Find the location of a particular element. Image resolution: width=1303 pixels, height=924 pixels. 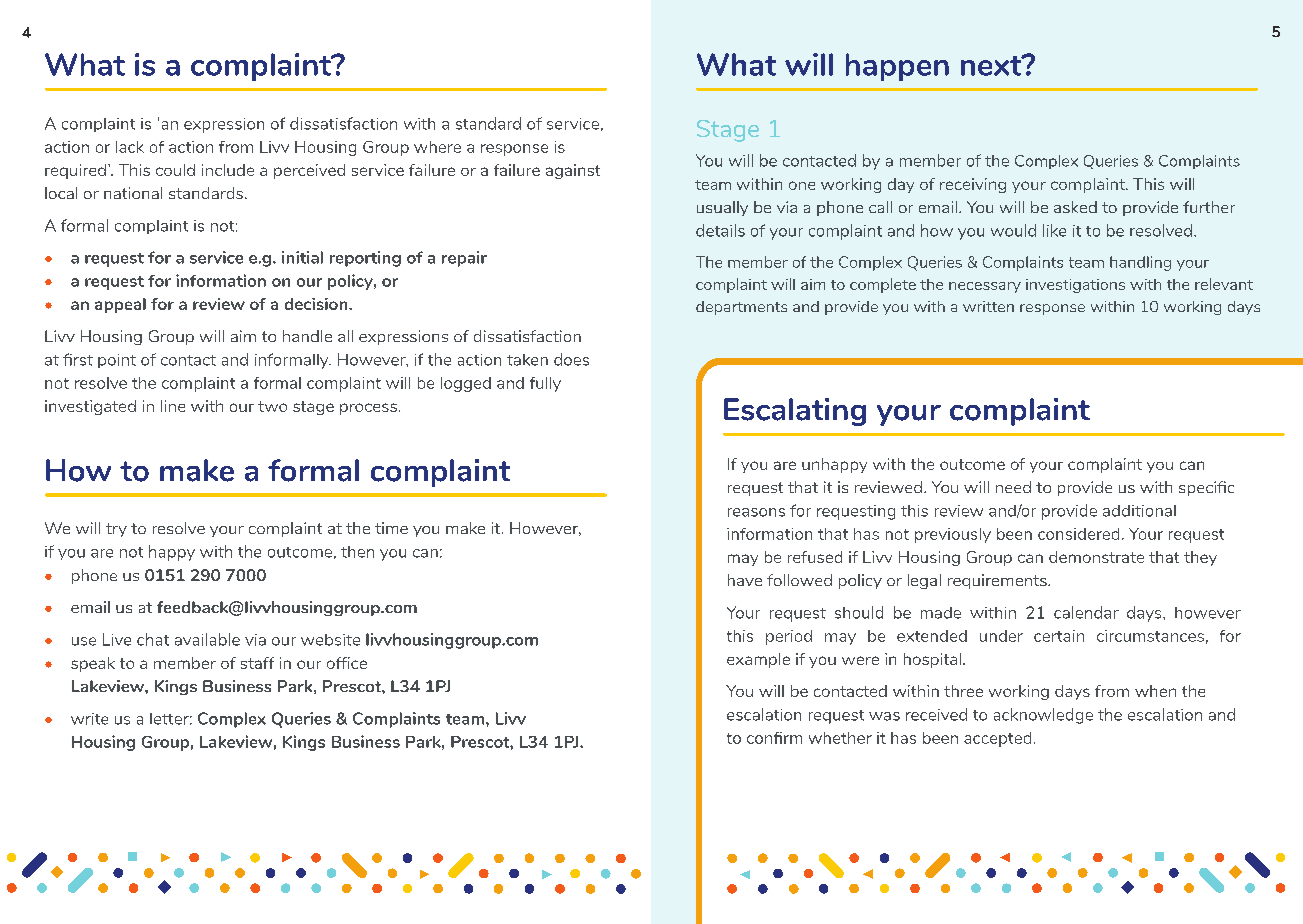

happen is located at coordinates (897, 67).
